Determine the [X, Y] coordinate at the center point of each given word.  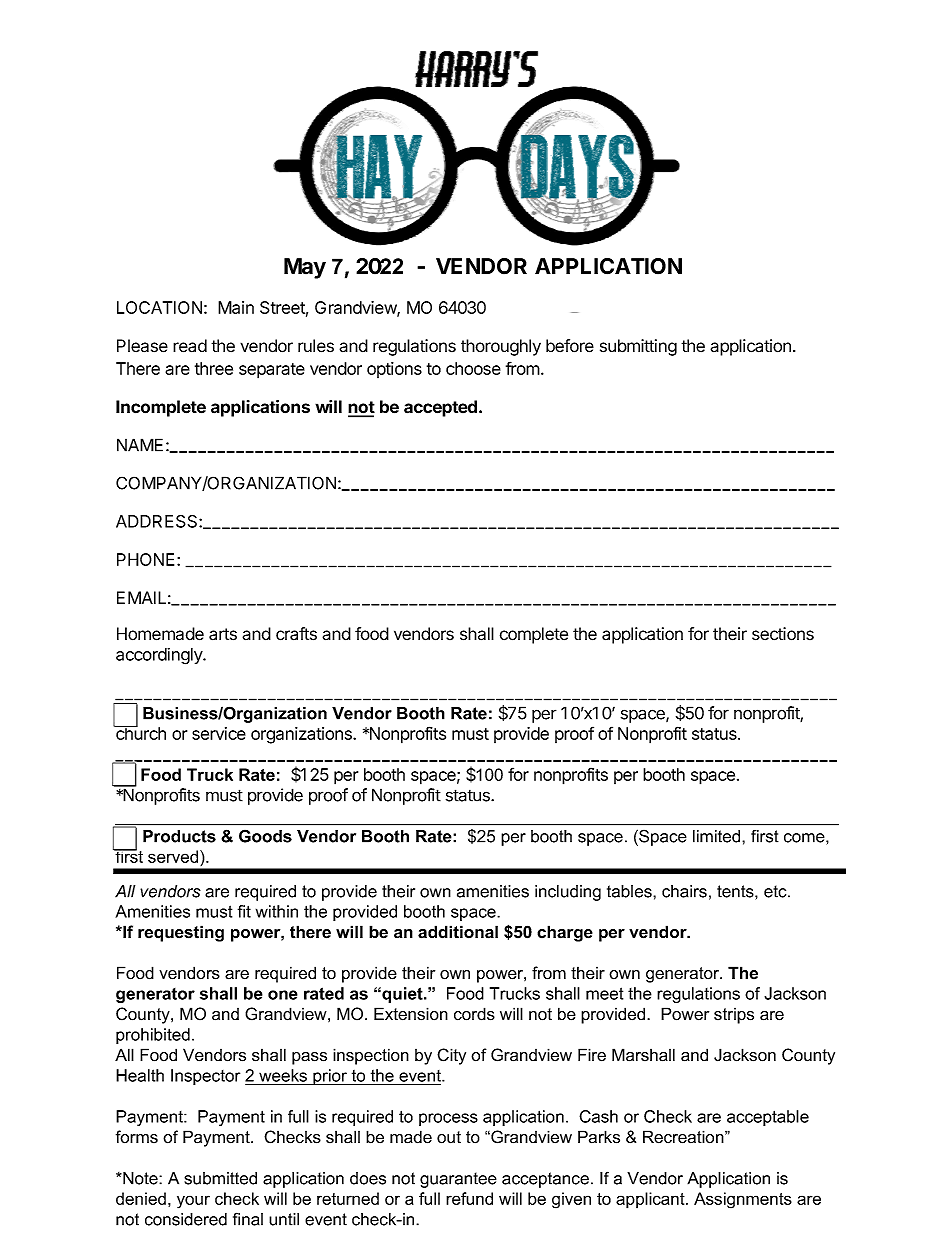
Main [236, 307]
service [219, 733]
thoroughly [501, 347]
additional [458, 932]
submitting [638, 347]
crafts [296, 634]
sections [783, 634]
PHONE [145, 559]
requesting [181, 933]
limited [718, 836]
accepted [440, 408]
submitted [220, 1178]
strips [734, 1016]
